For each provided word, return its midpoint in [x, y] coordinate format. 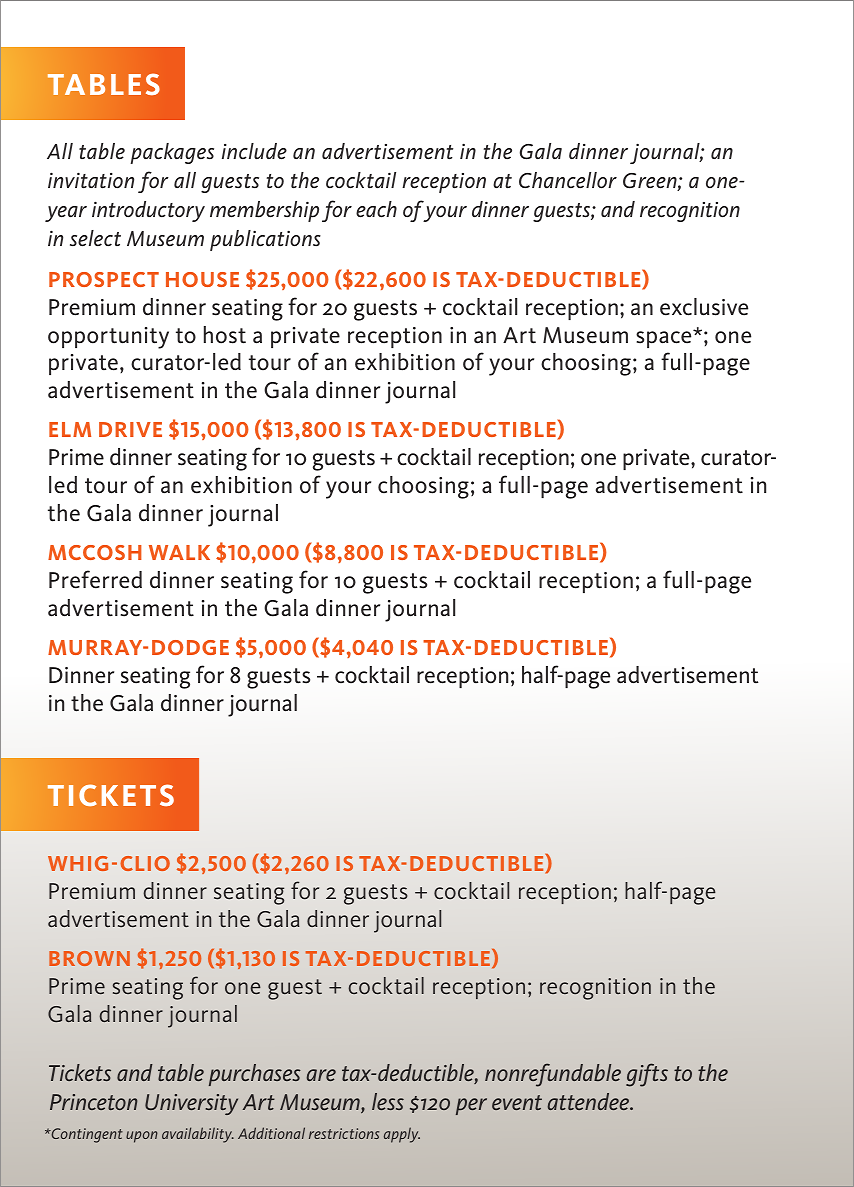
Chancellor [568, 180]
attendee [589, 1101]
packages [172, 153]
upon [142, 1137]
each [376, 209]
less [388, 1101]
